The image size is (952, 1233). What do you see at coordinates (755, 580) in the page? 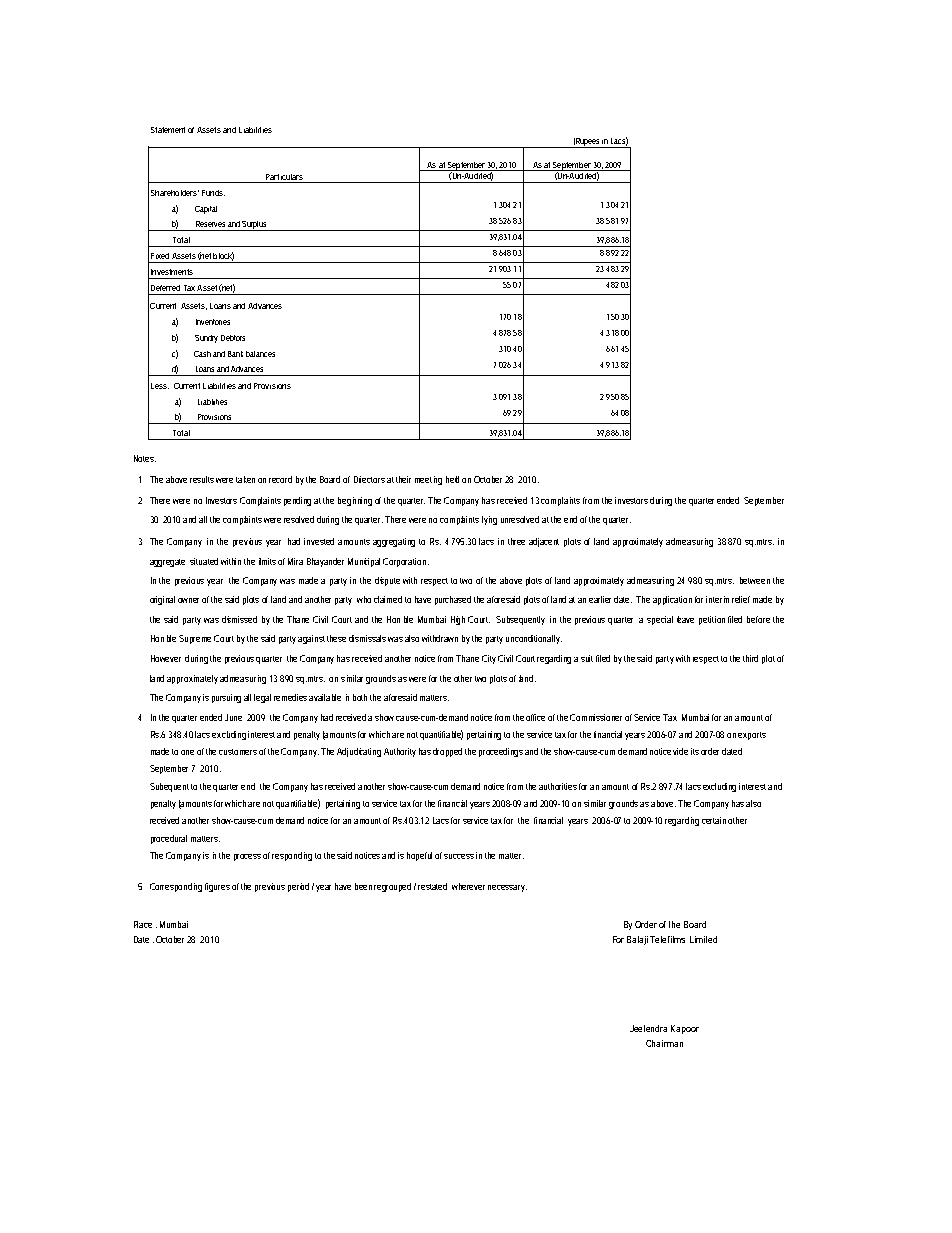
I see `between` at bounding box center [755, 580].
